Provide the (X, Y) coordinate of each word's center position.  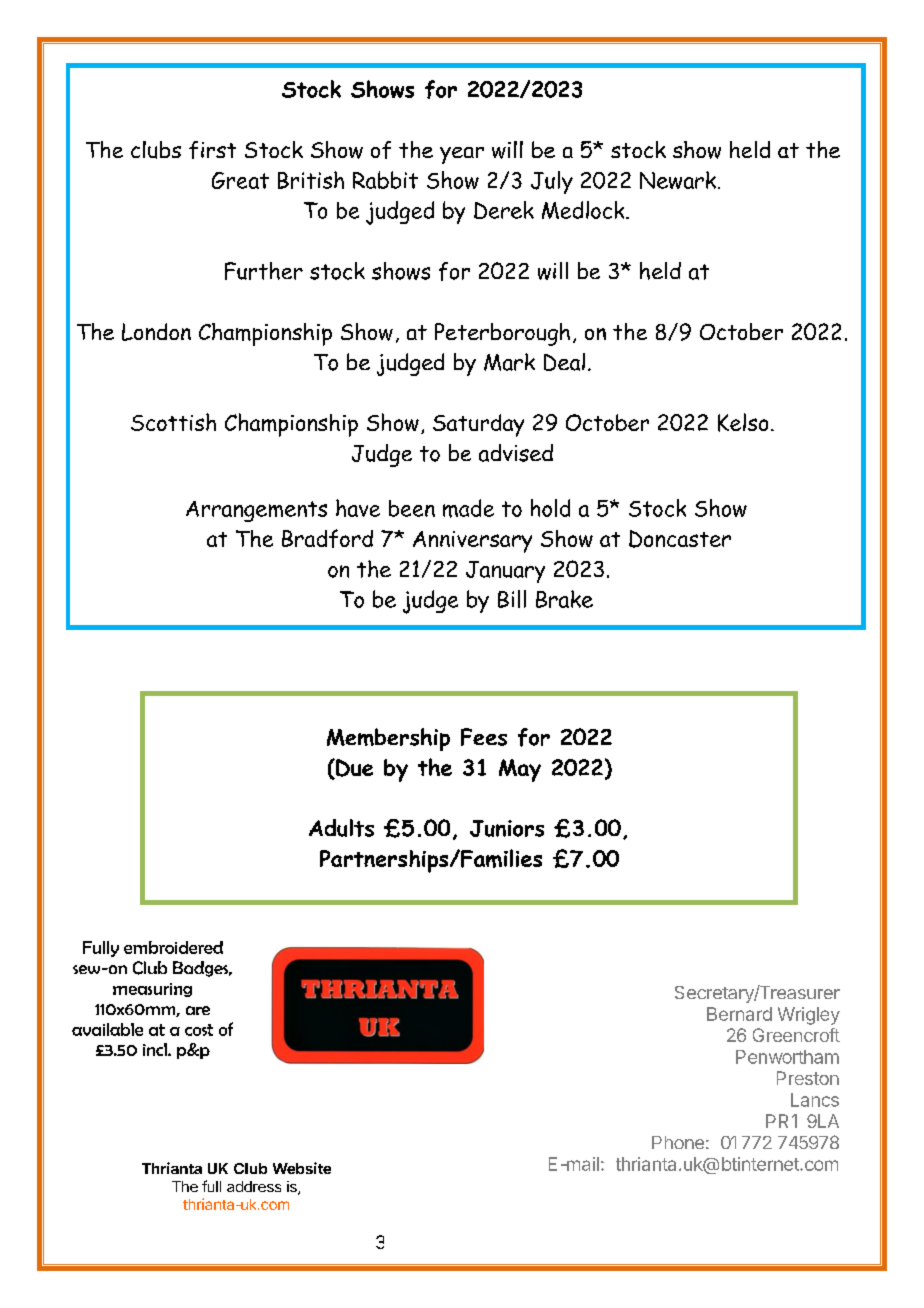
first (212, 150)
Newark (678, 180)
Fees (484, 737)
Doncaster (680, 539)
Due (353, 769)
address (254, 1186)
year (462, 155)
